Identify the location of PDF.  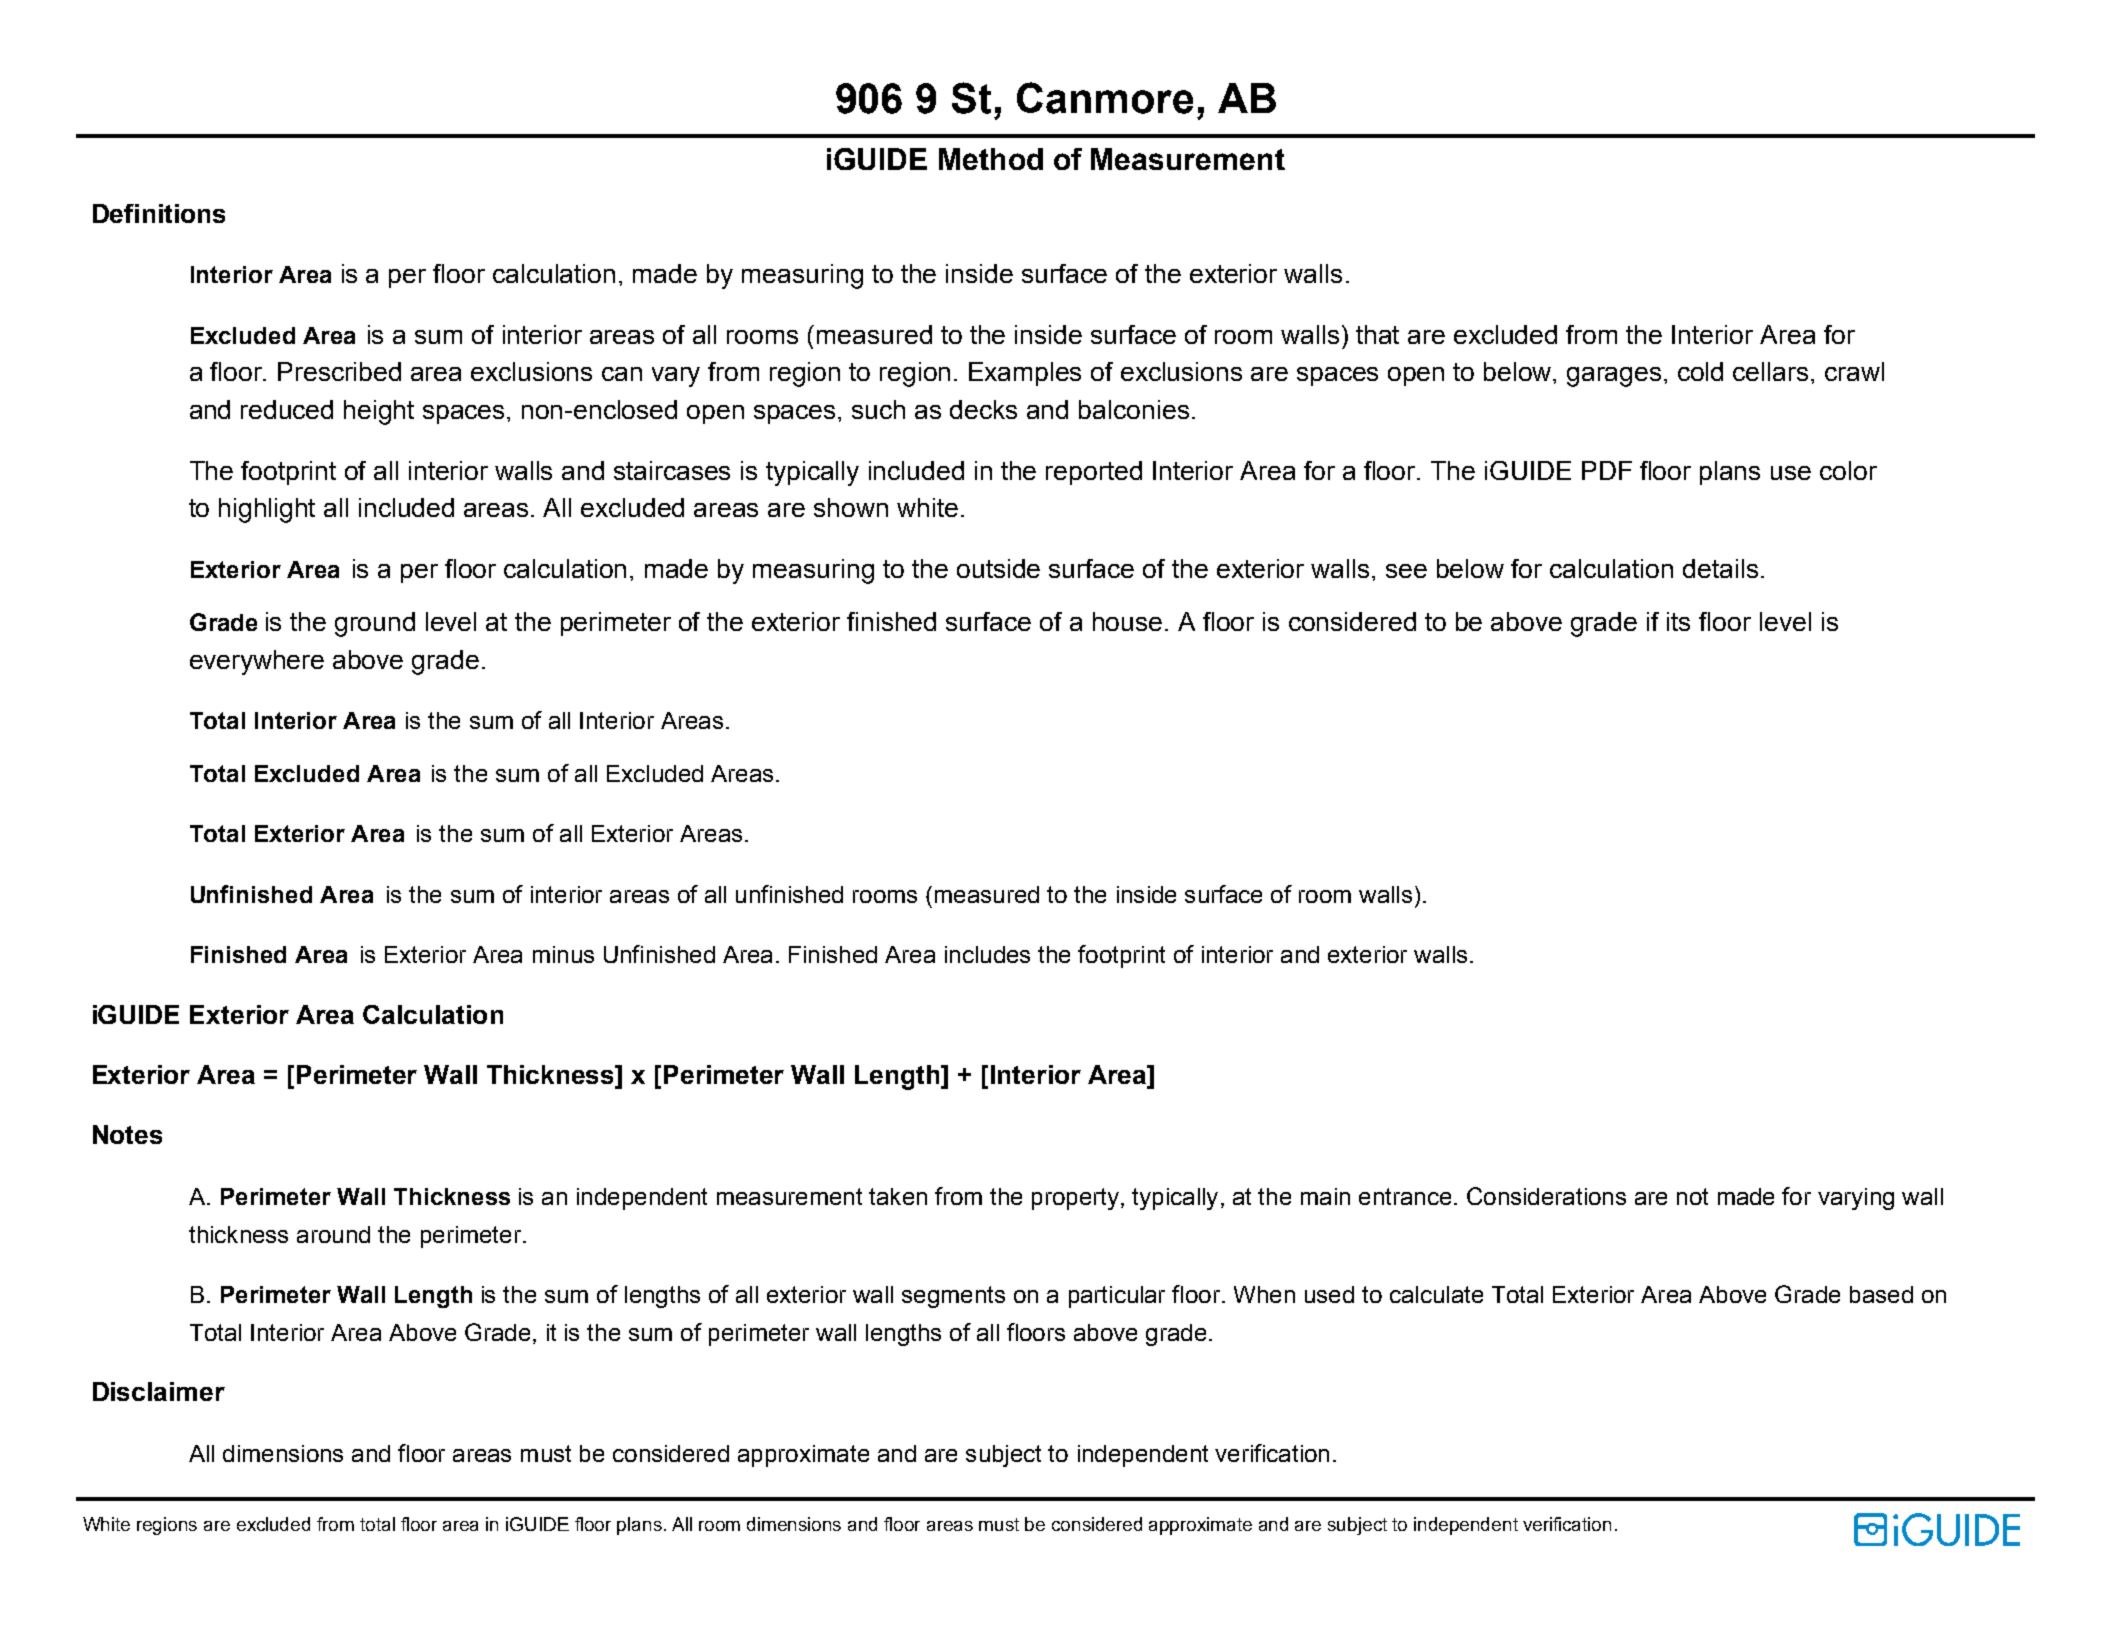
(1607, 470).
